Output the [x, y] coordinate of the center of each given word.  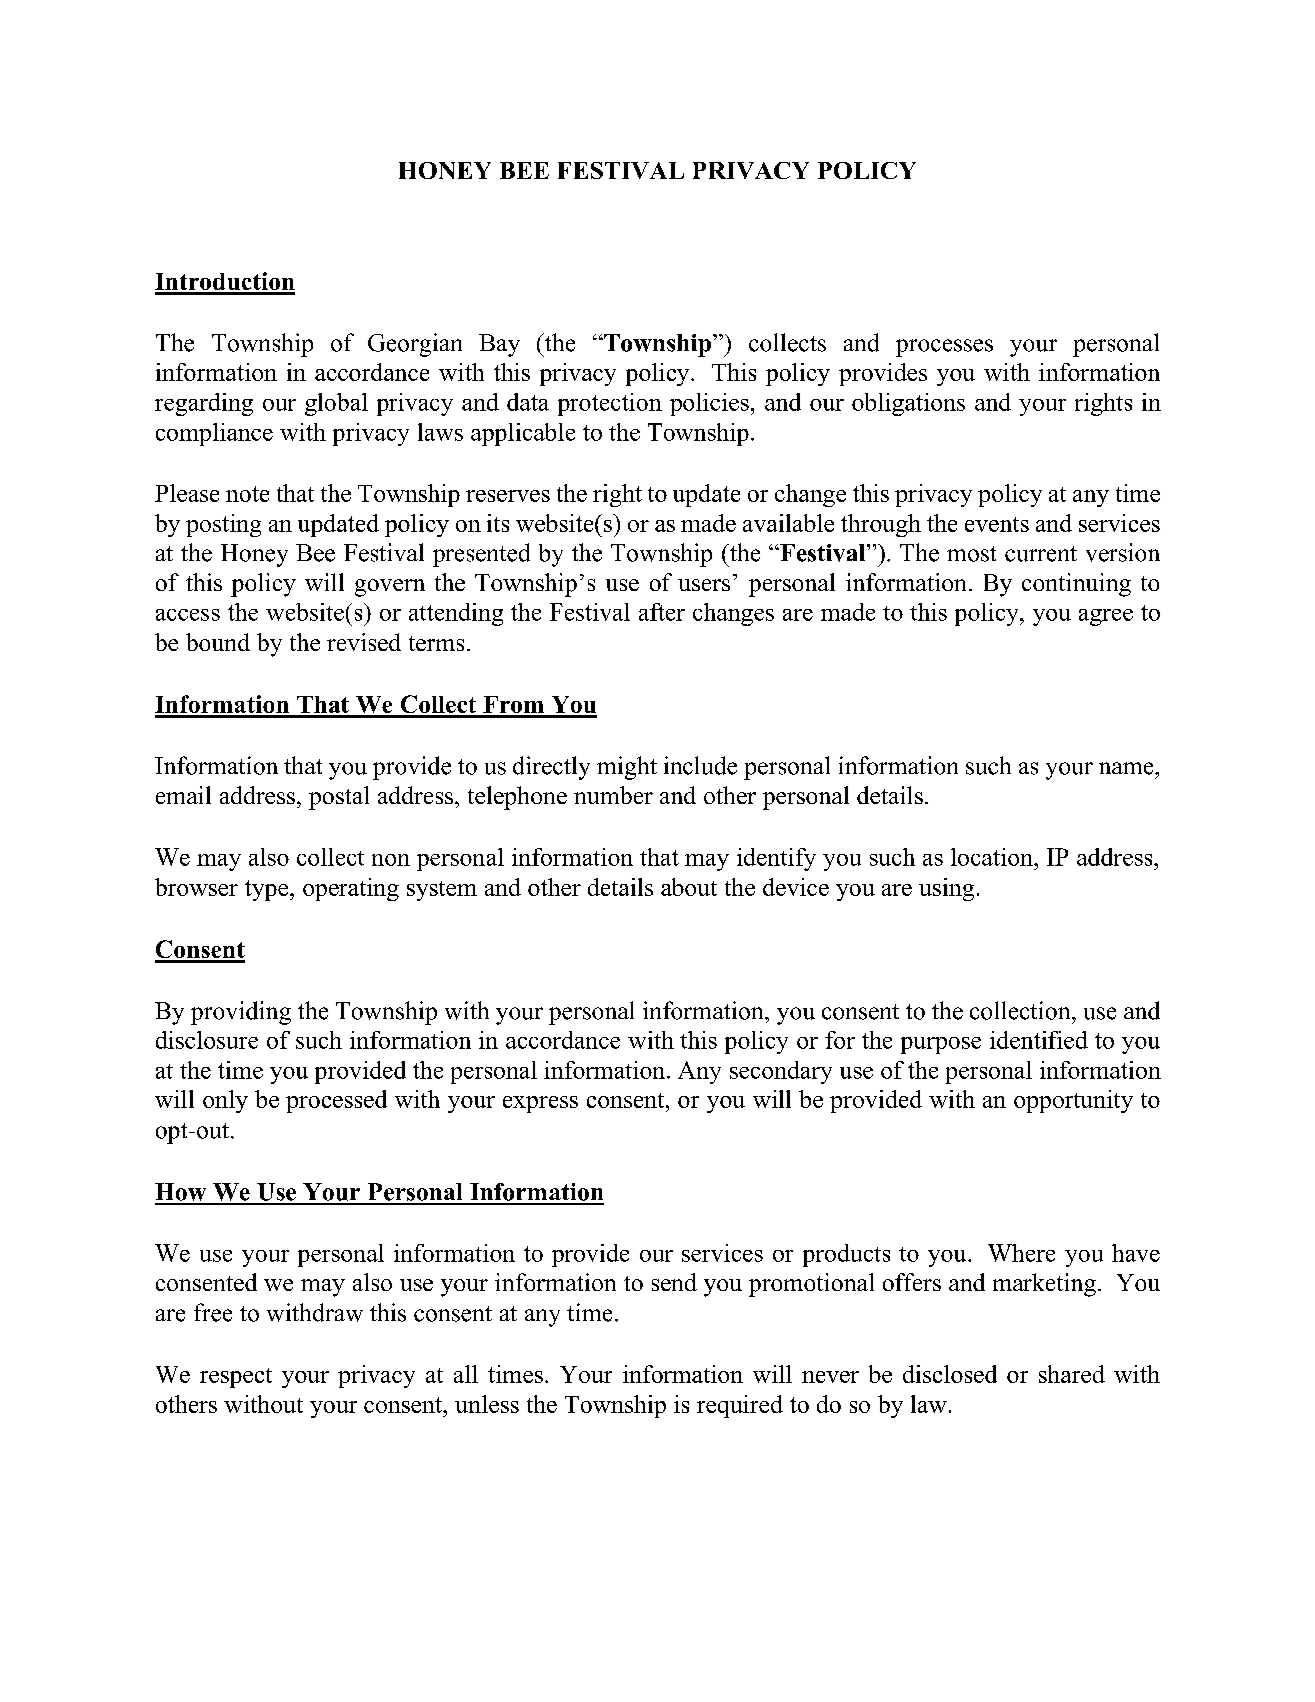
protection [610, 404]
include [700, 765]
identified [1039, 1040]
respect [236, 1378]
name [1127, 768]
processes [944, 348]
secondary [781, 1072]
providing [241, 1013]
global [336, 404]
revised [364, 642]
